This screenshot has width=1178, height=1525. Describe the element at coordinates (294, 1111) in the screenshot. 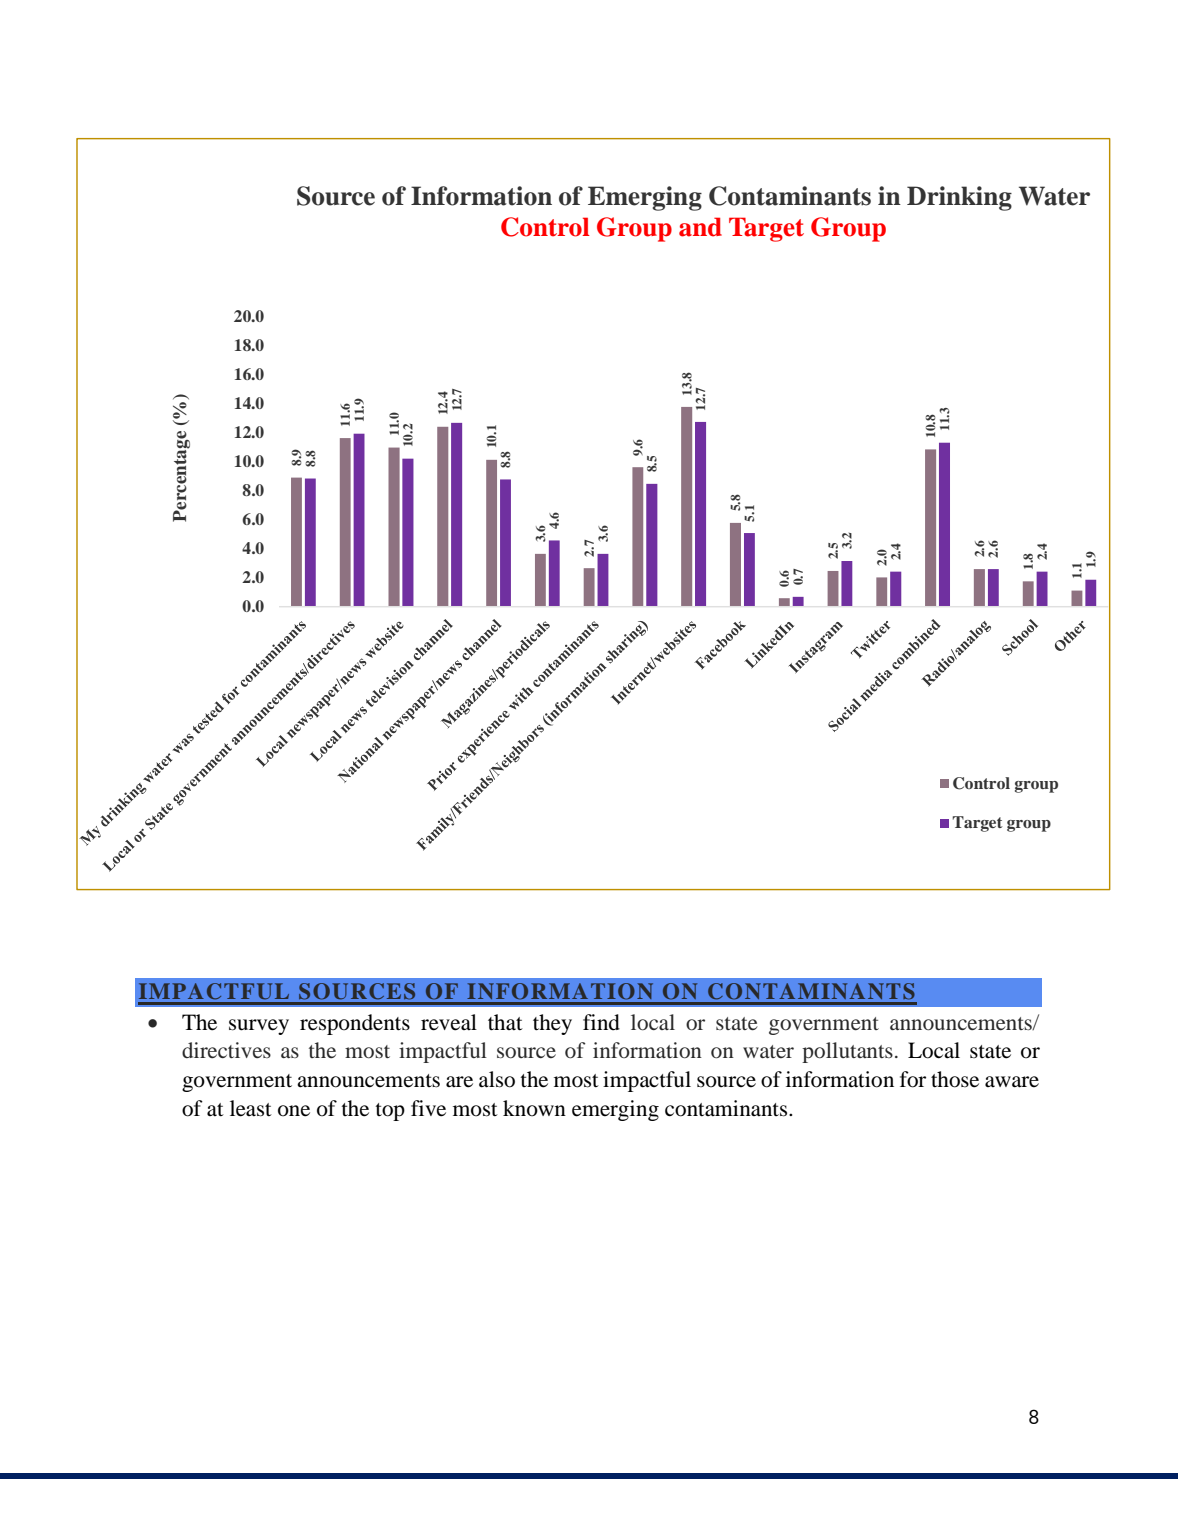

I see `one` at that location.
